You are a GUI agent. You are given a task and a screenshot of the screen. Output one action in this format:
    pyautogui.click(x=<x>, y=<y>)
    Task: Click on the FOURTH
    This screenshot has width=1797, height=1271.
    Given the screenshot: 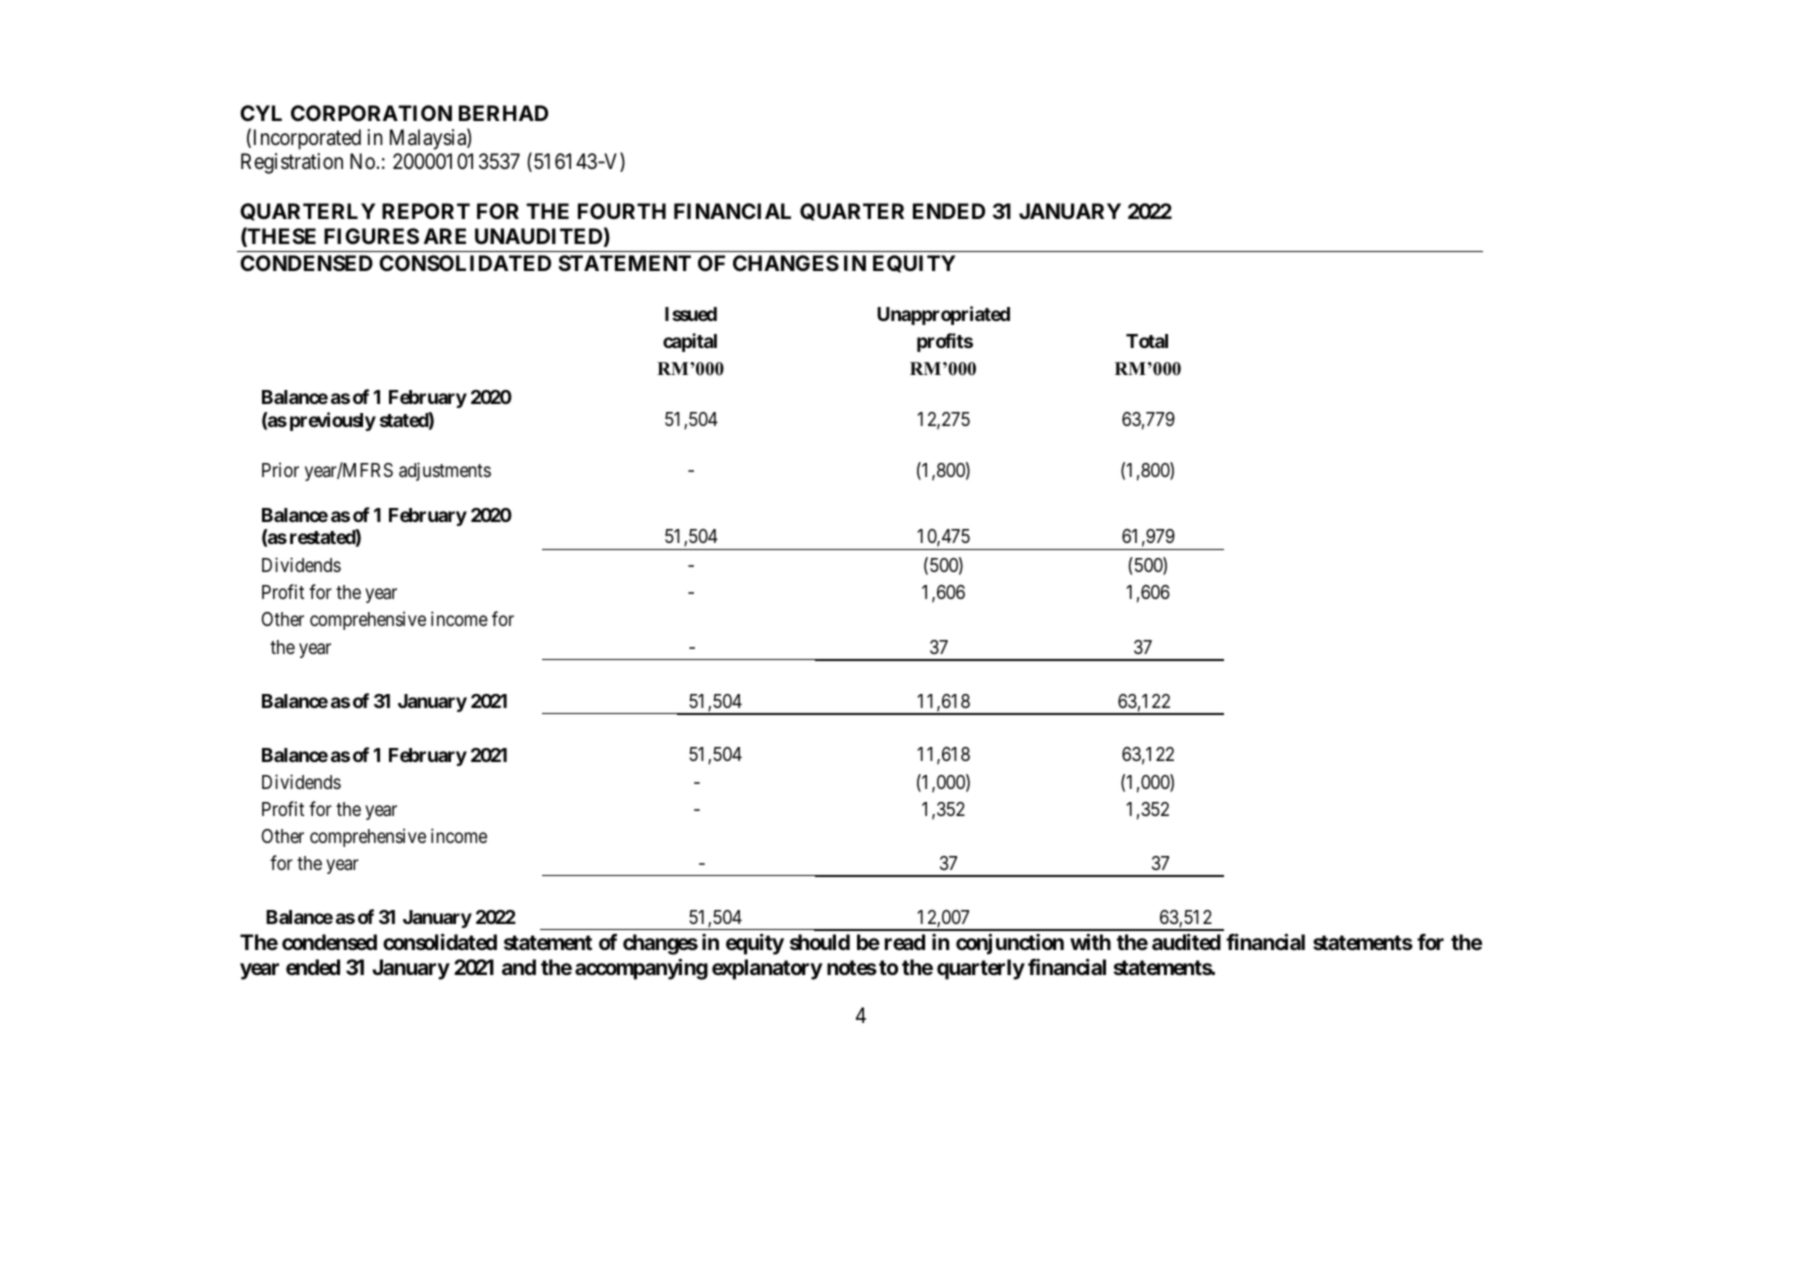 What is the action you would take?
    pyautogui.click(x=622, y=211)
